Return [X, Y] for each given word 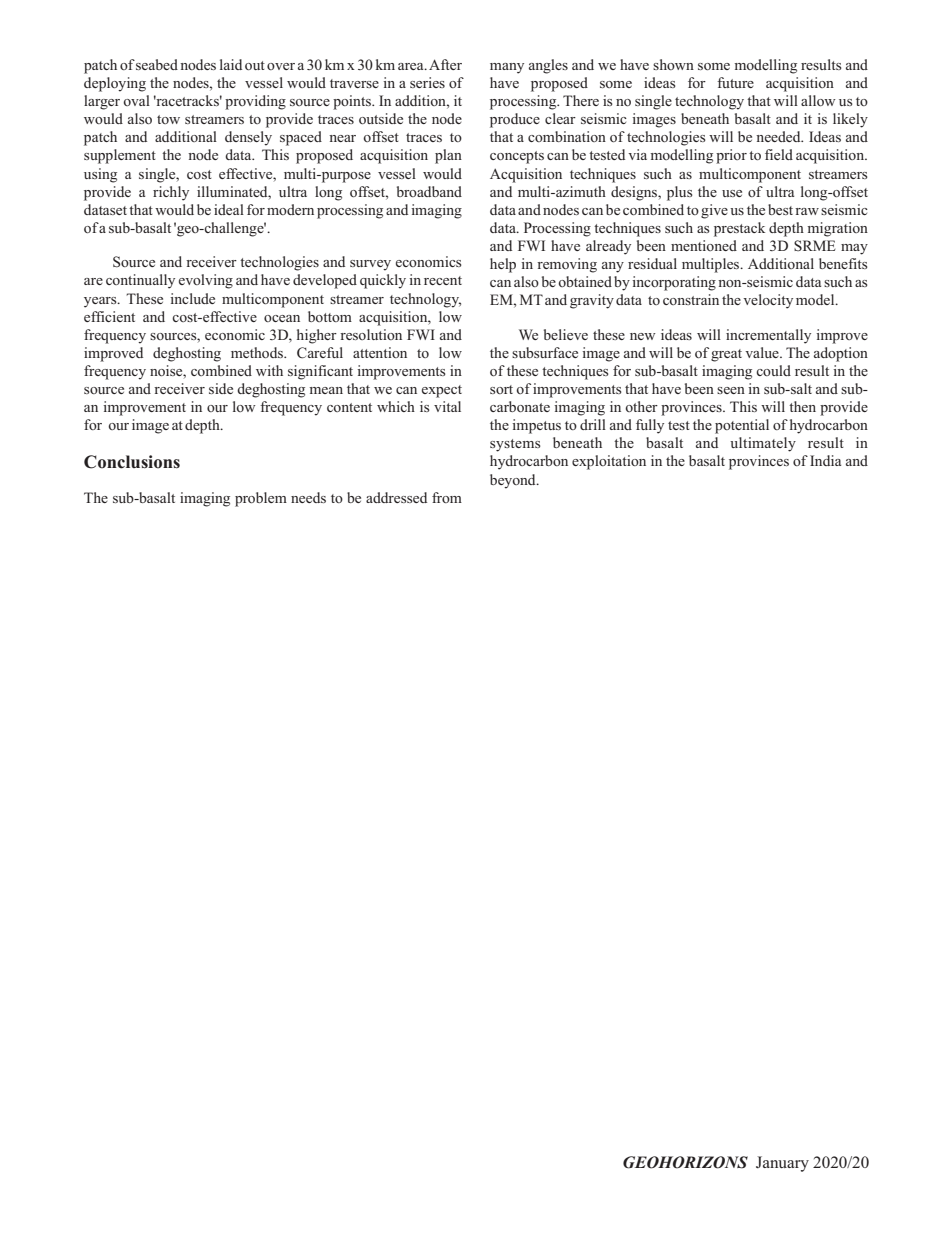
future [735, 82]
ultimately [763, 444]
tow [168, 119]
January [782, 1164]
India [825, 460]
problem [261, 499]
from [447, 497]
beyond [514, 481]
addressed [396, 497]
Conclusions [132, 462]
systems [515, 445]
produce [515, 120]
